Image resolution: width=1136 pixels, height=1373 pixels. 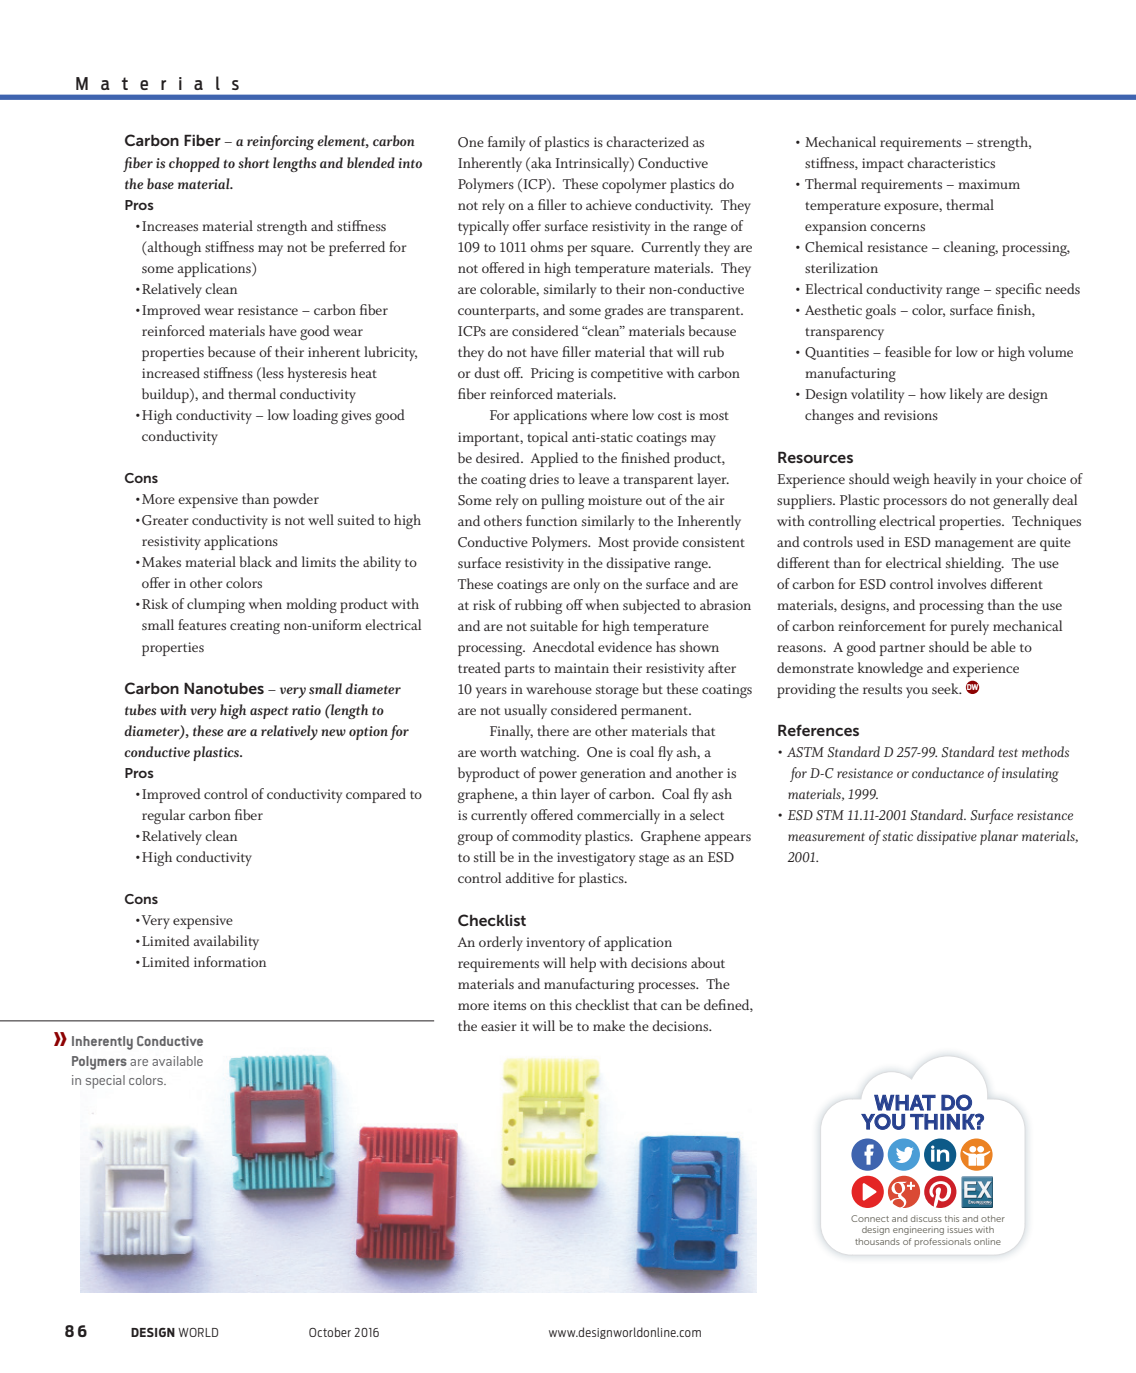 I want to click on October, so click(x=330, y=1332).
